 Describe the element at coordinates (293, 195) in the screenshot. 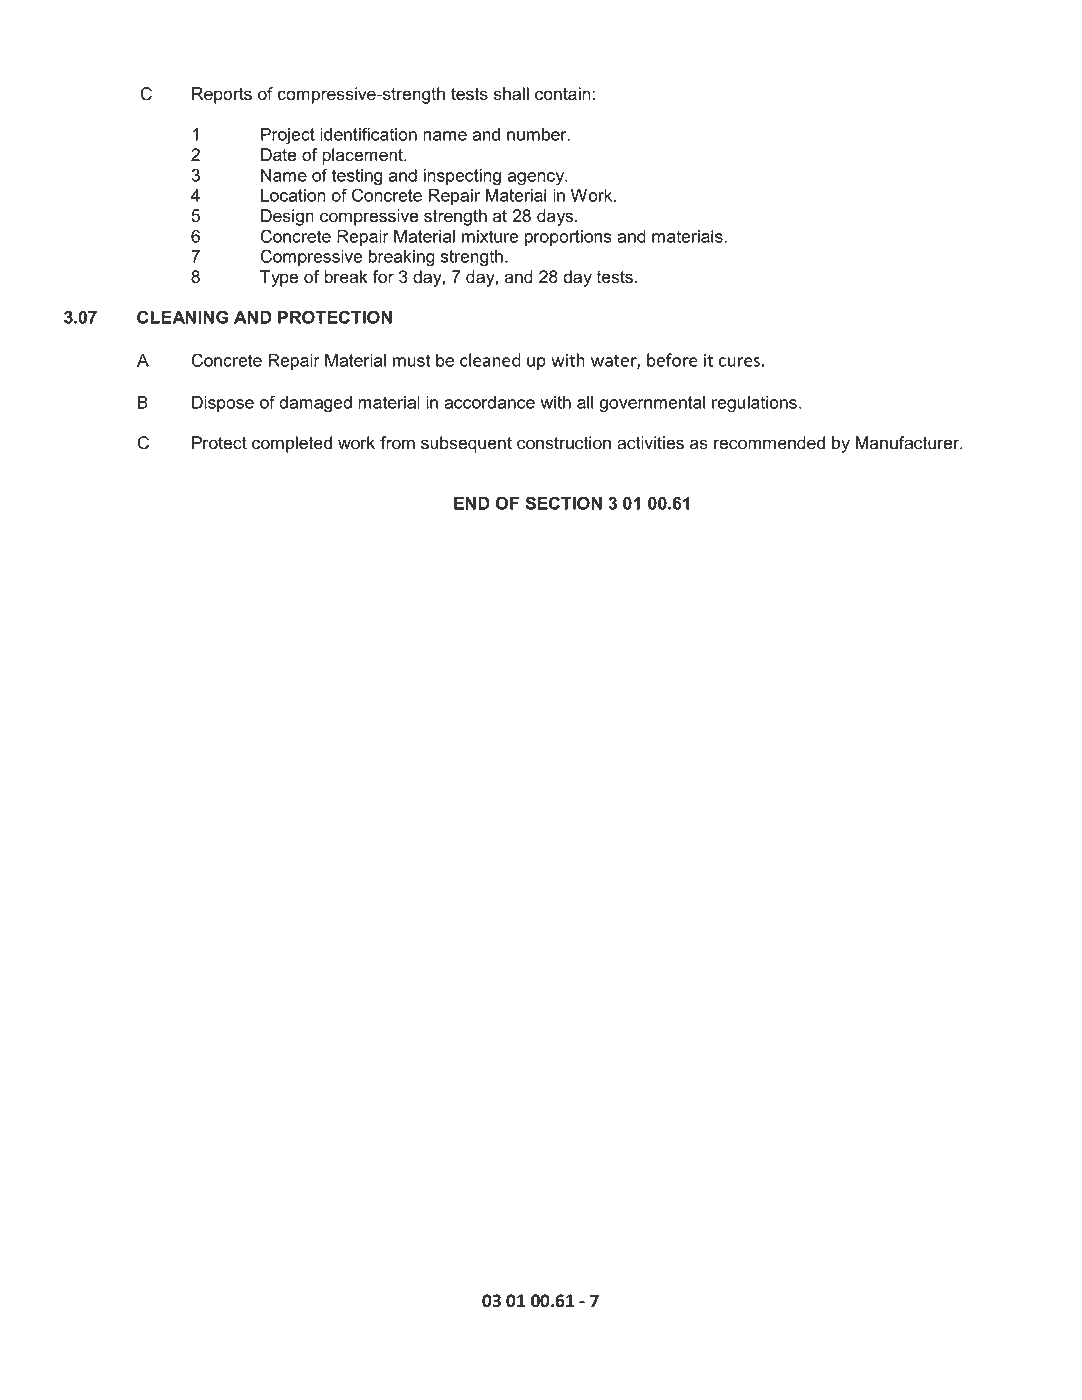

I see `Location` at that location.
